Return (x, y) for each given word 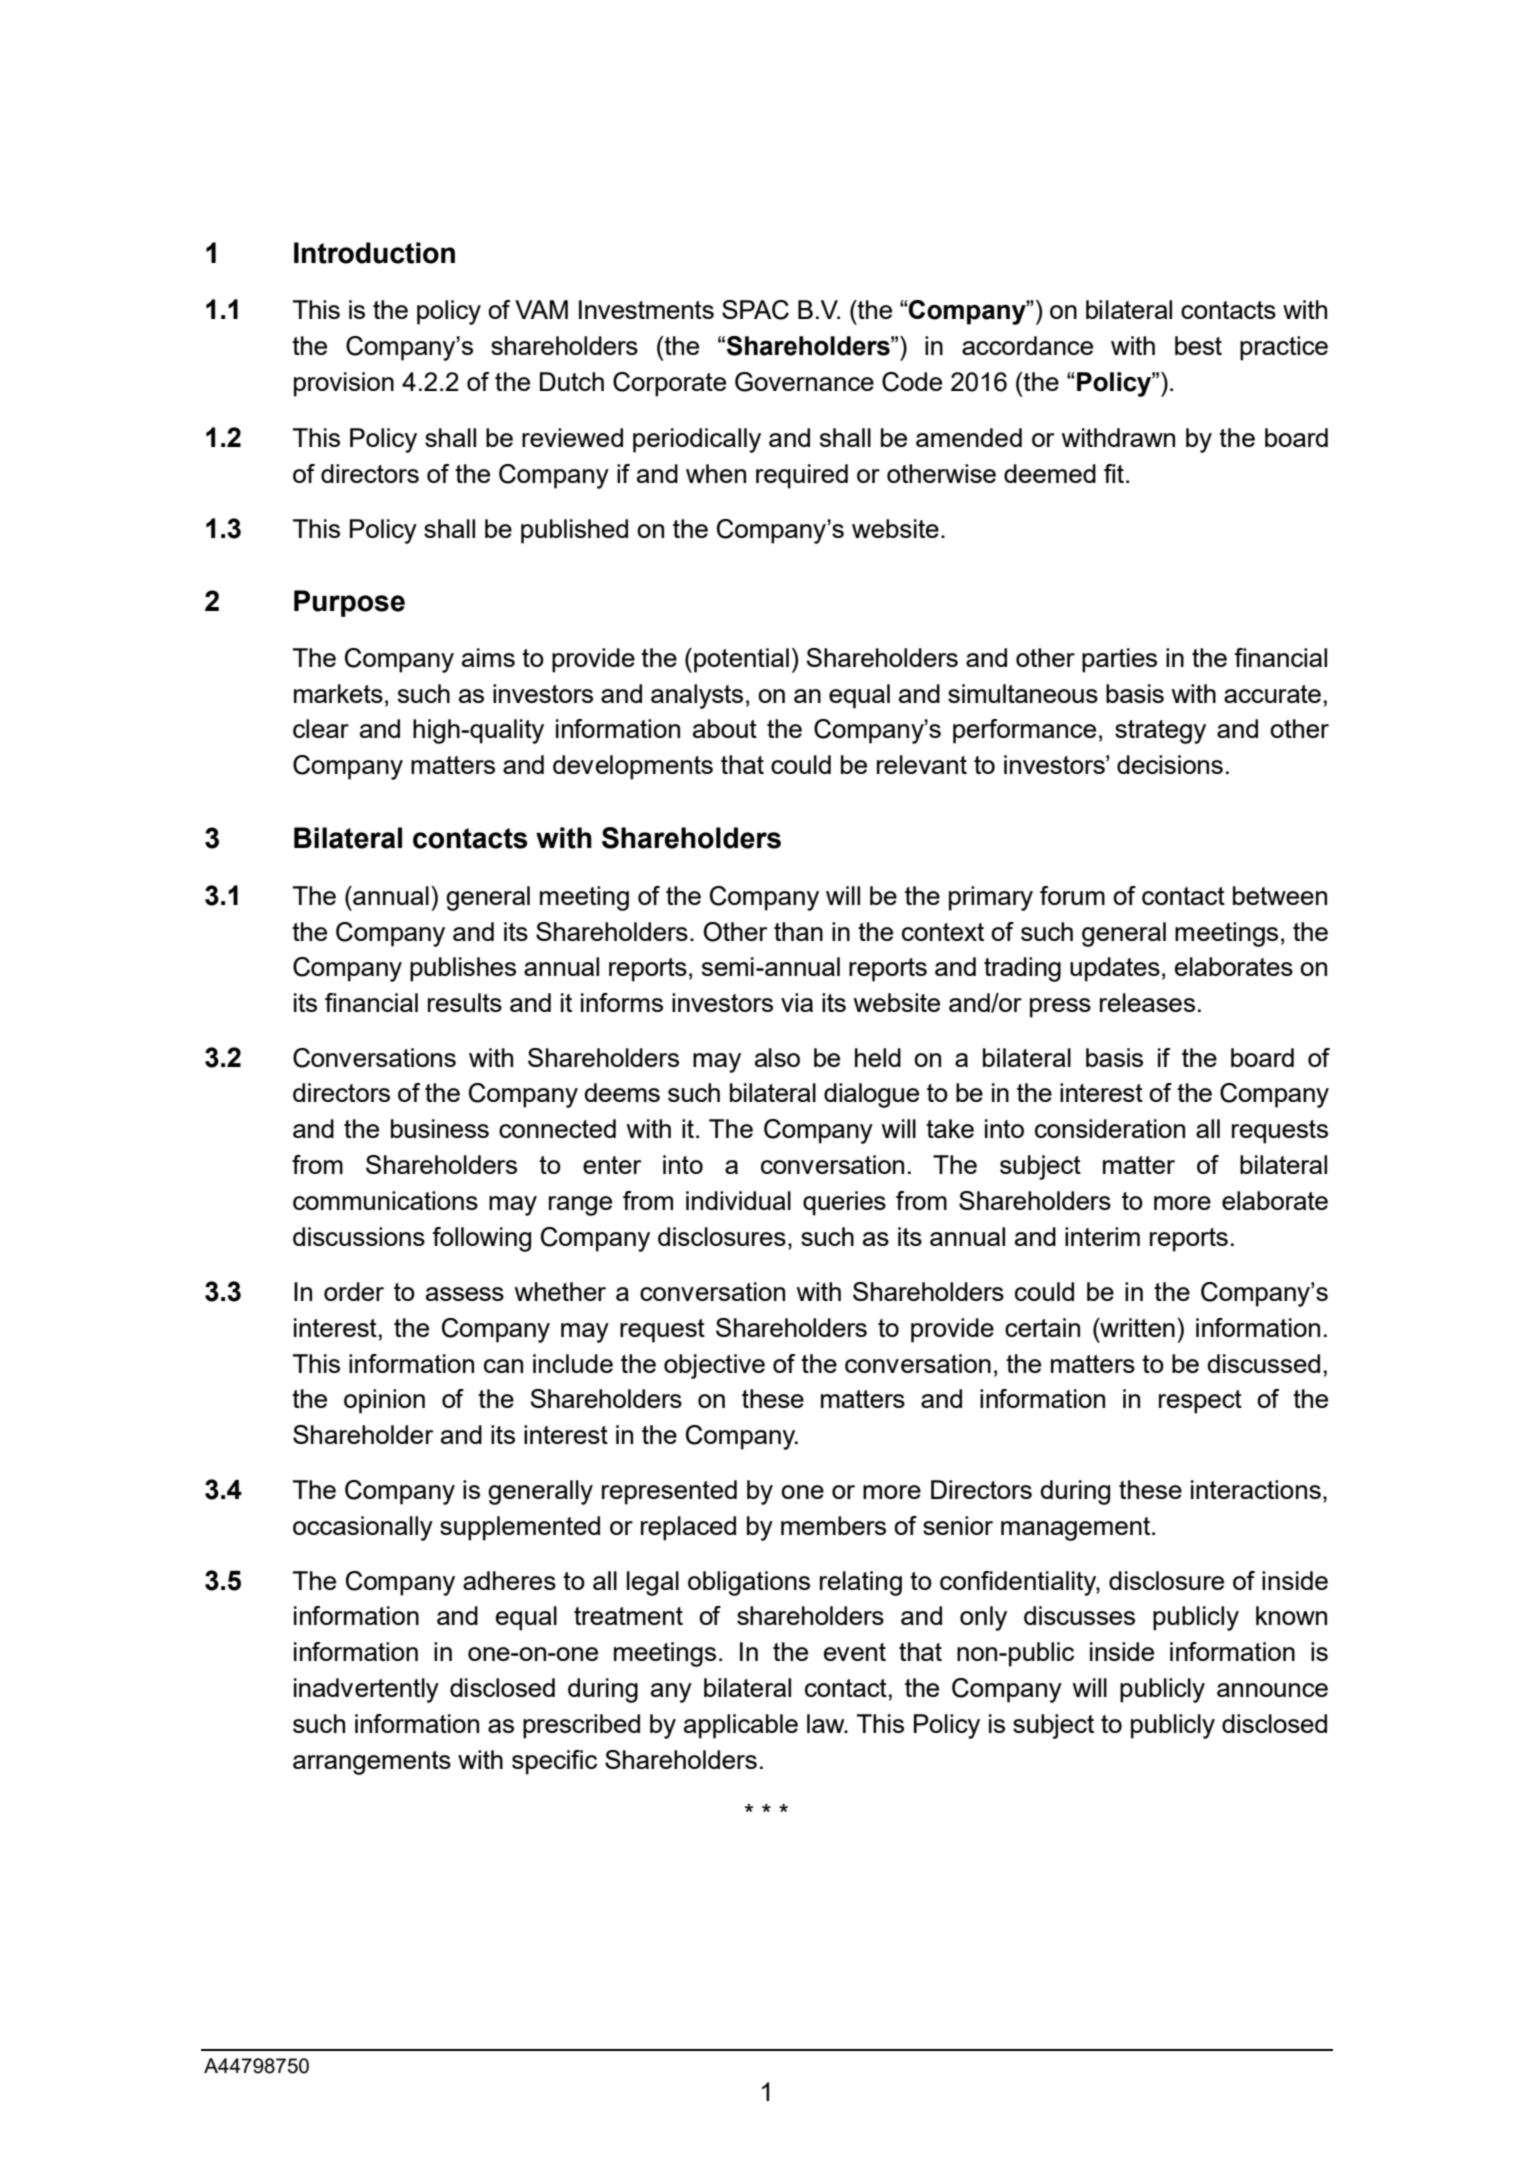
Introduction (374, 253)
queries (844, 1203)
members (833, 1525)
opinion (384, 1401)
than (798, 931)
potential (741, 660)
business (440, 1128)
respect (1200, 1402)
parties (1119, 660)
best (1198, 345)
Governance (804, 382)
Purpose (349, 603)
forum (1072, 895)
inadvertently (366, 1690)
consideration (1110, 1128)
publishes (463, 969)
